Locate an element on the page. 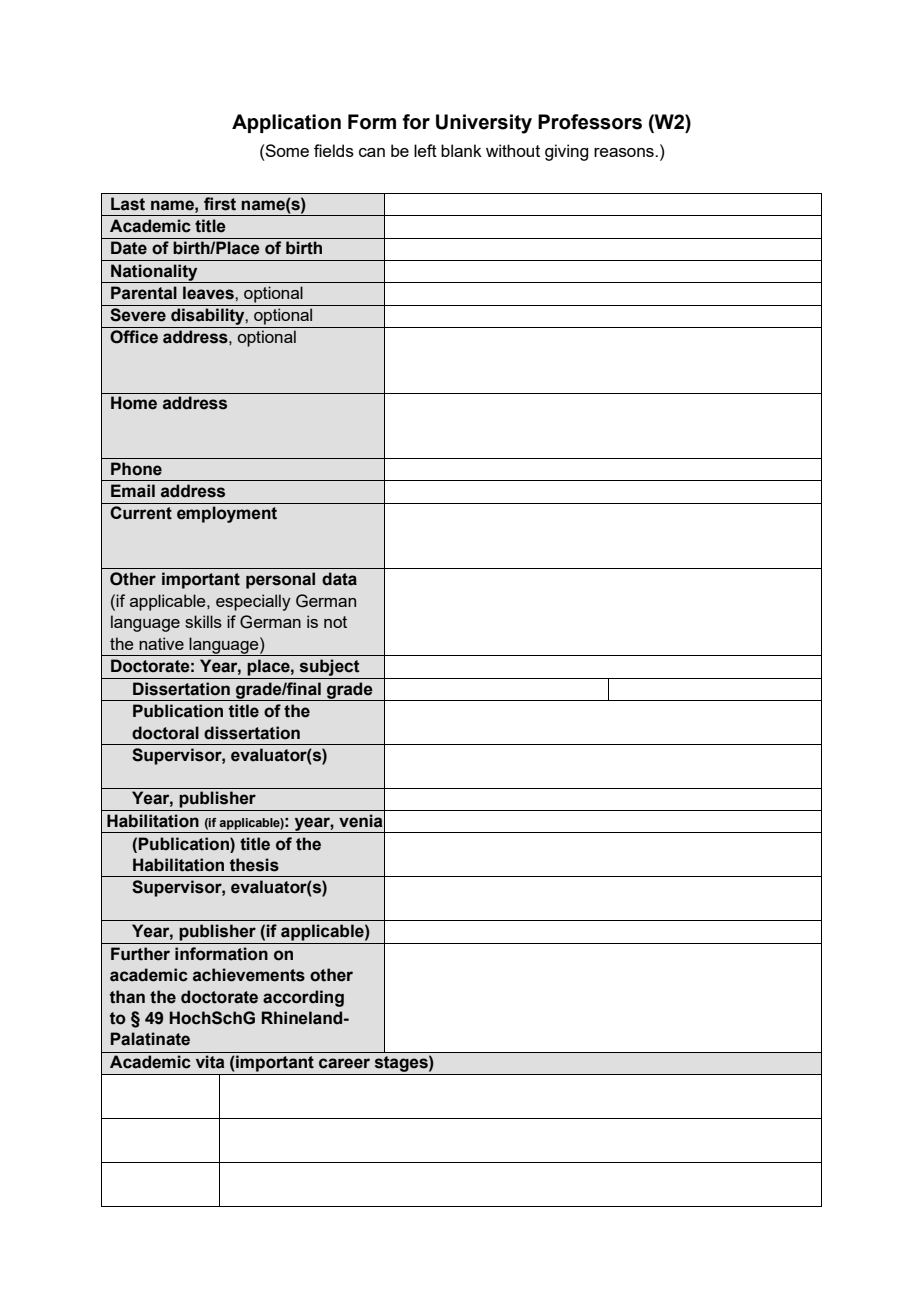 The width and height of the image is (924, 1307). first is located at coordinates (220, 204).
